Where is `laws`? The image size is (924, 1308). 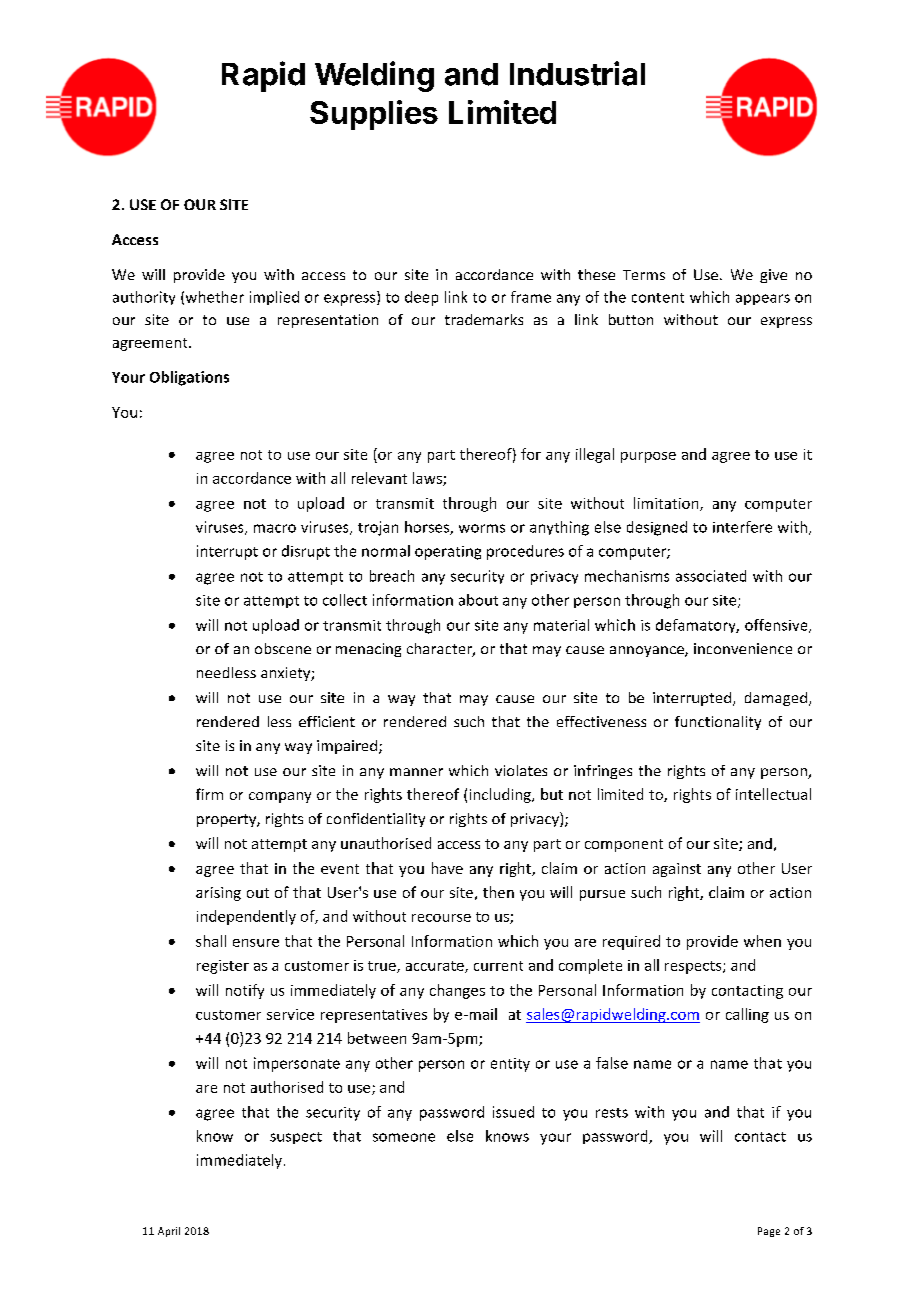
laws is located at coordinates (428, 479).
